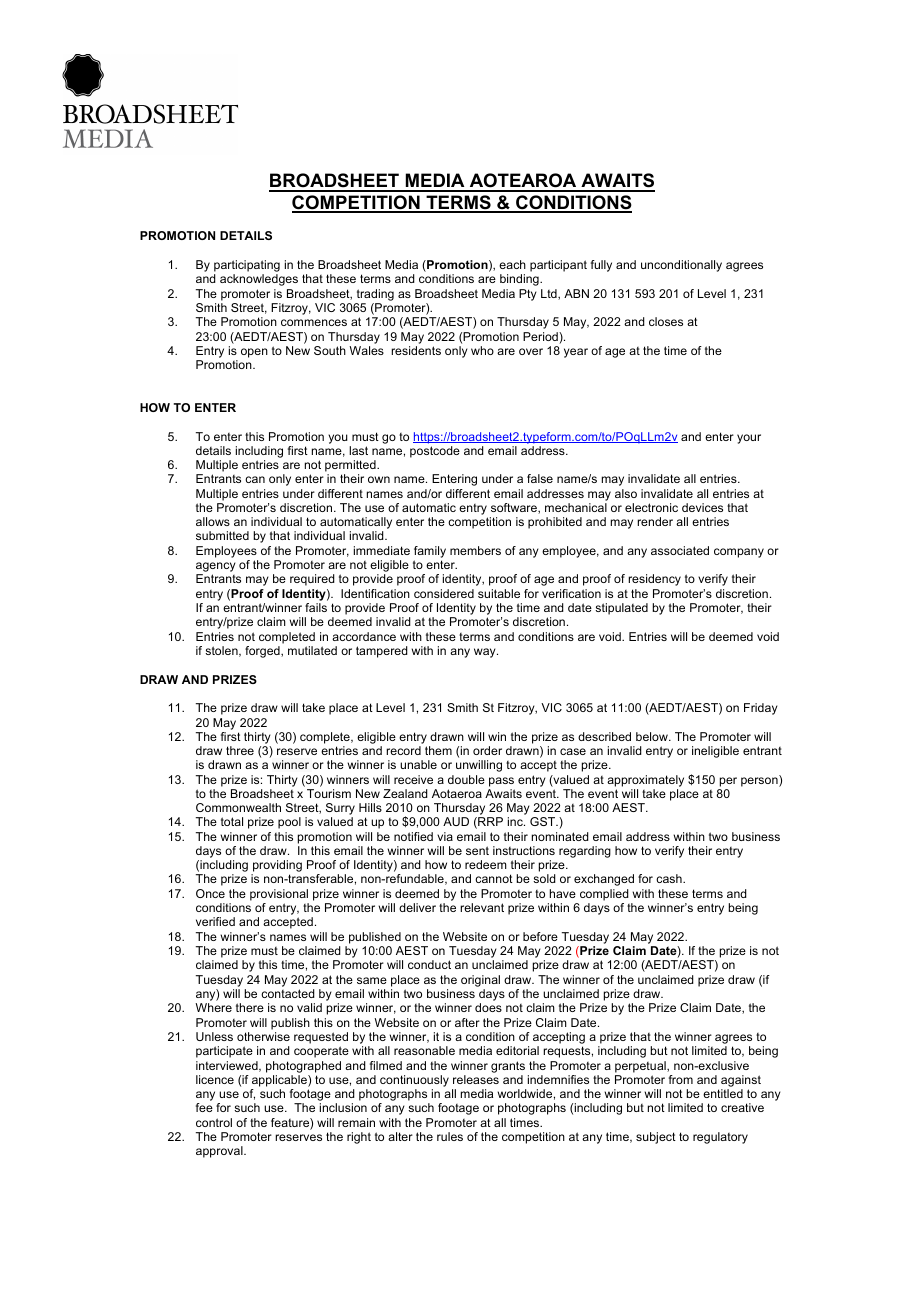  What do you see at coordinates (312, 580) in the screenshot?
I see `required` at bounding box center [312, 580].
